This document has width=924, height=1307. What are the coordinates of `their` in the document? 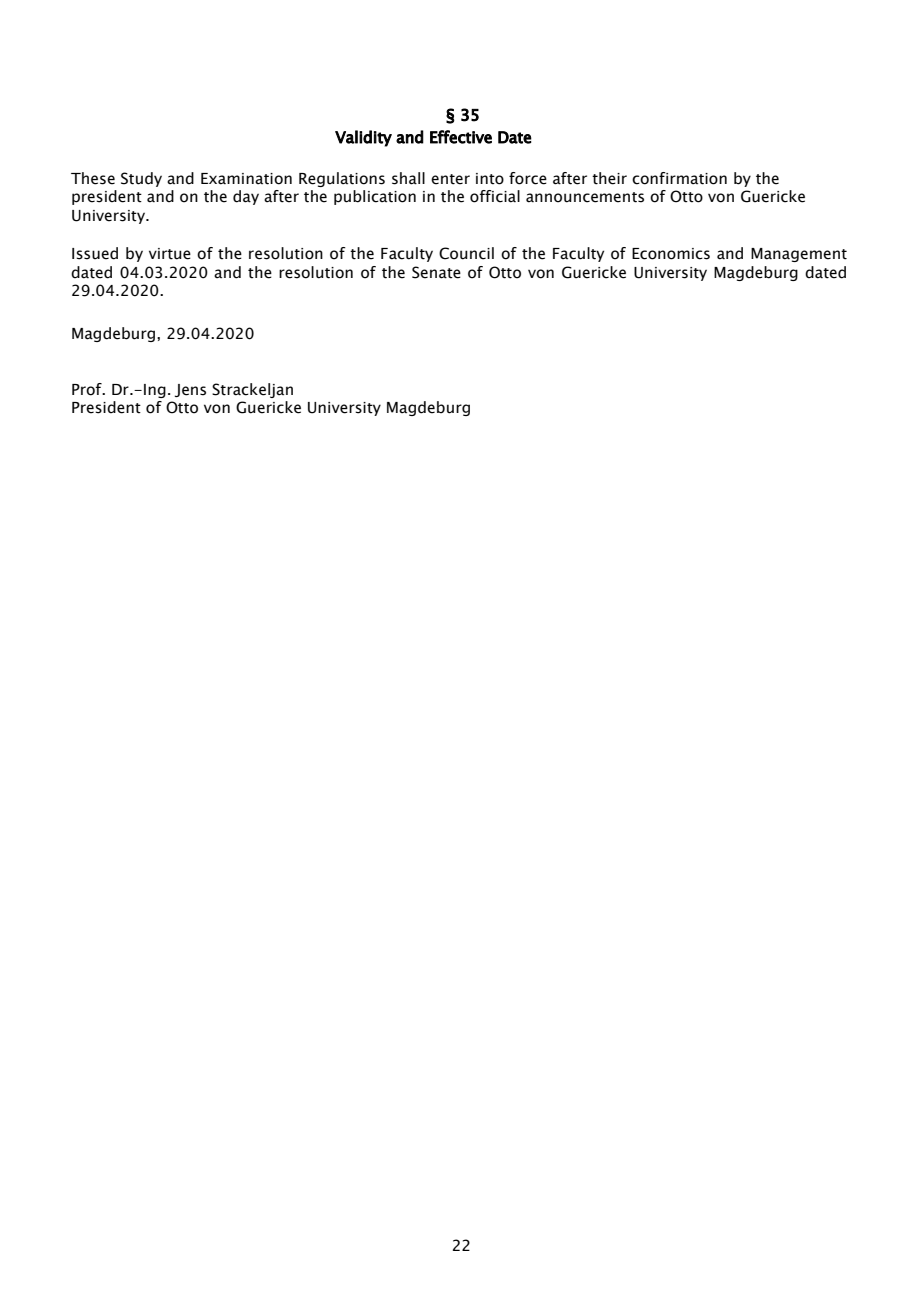 It's located at (609, 178).
